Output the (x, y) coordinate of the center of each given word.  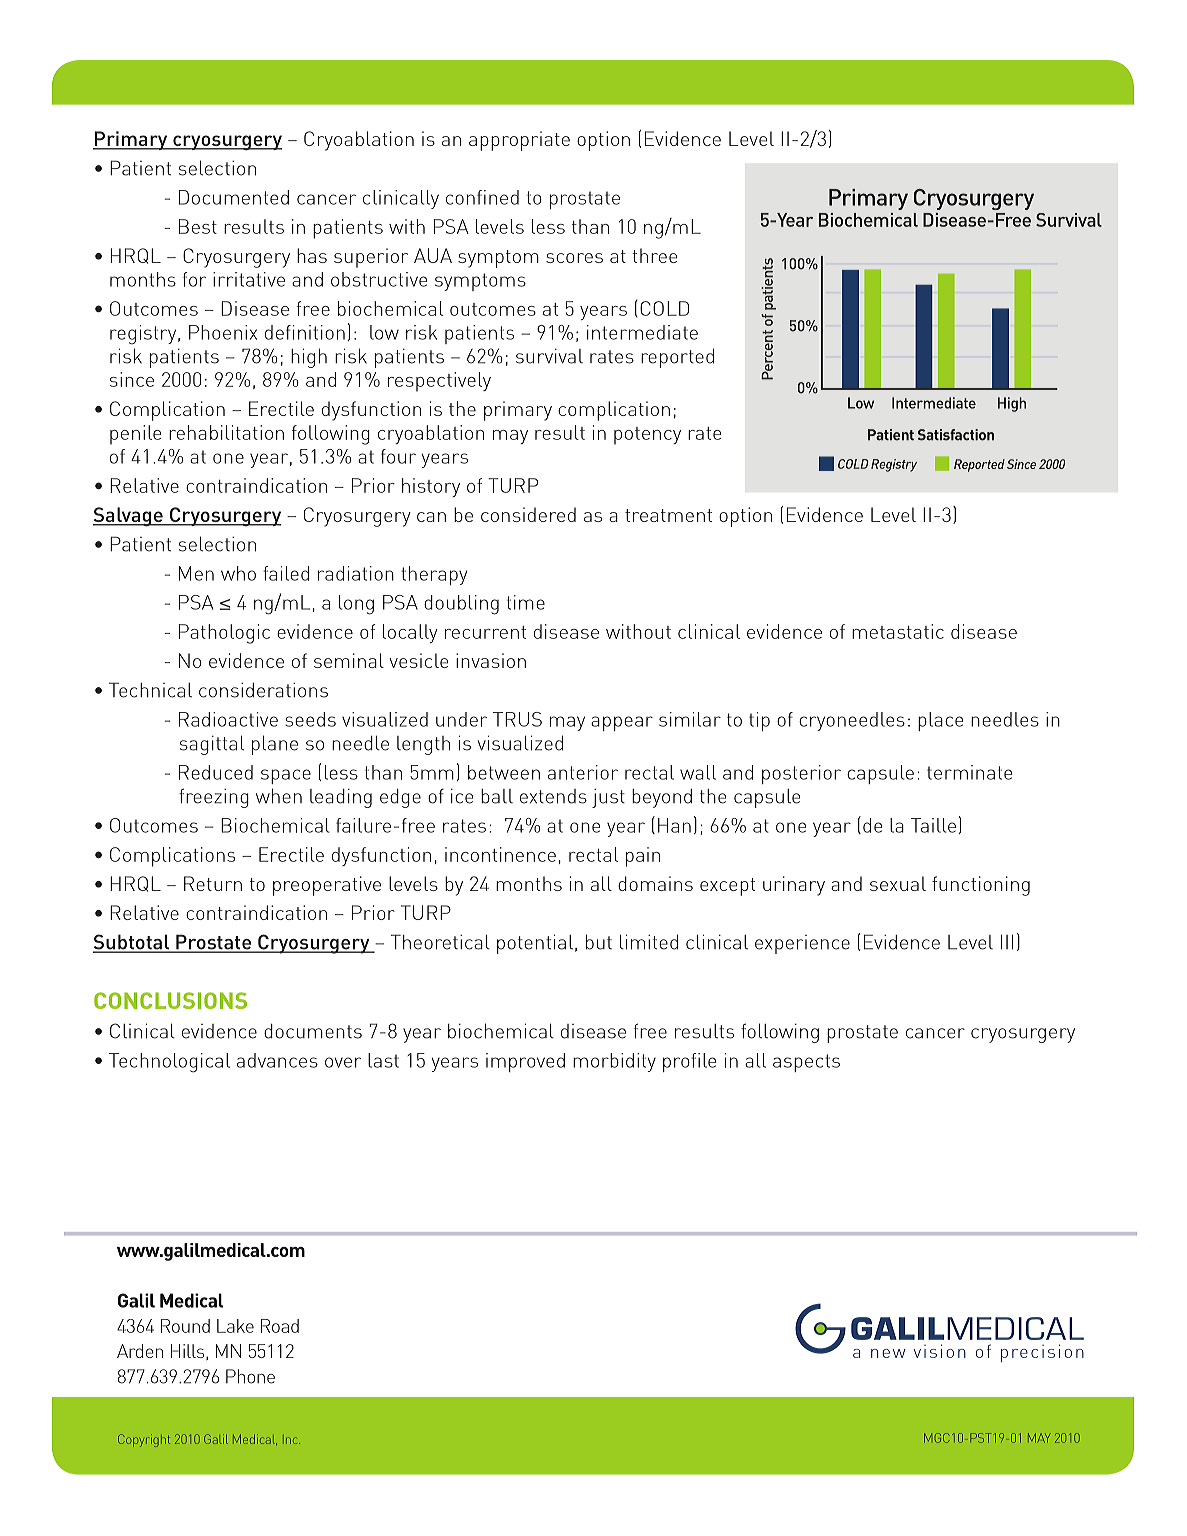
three (654, 255)
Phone (250, 1376)
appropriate (519, 141)
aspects (806, 1063)
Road (280, 1326)
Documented (234, 197)
